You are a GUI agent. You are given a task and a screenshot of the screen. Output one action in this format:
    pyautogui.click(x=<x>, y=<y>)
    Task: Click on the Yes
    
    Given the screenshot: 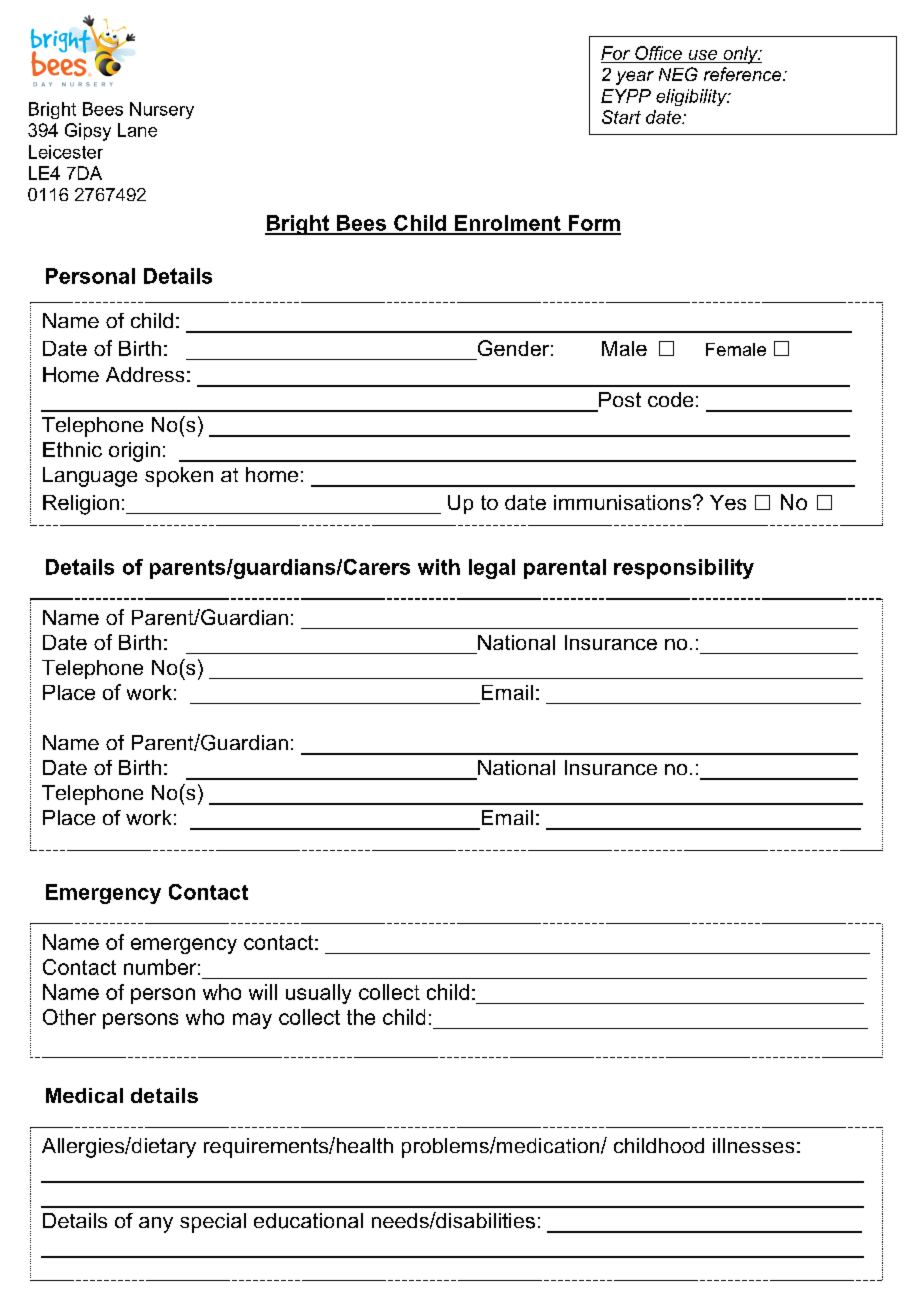 What is the action you would take?
    pyautogui.click(x=728, y=502)
